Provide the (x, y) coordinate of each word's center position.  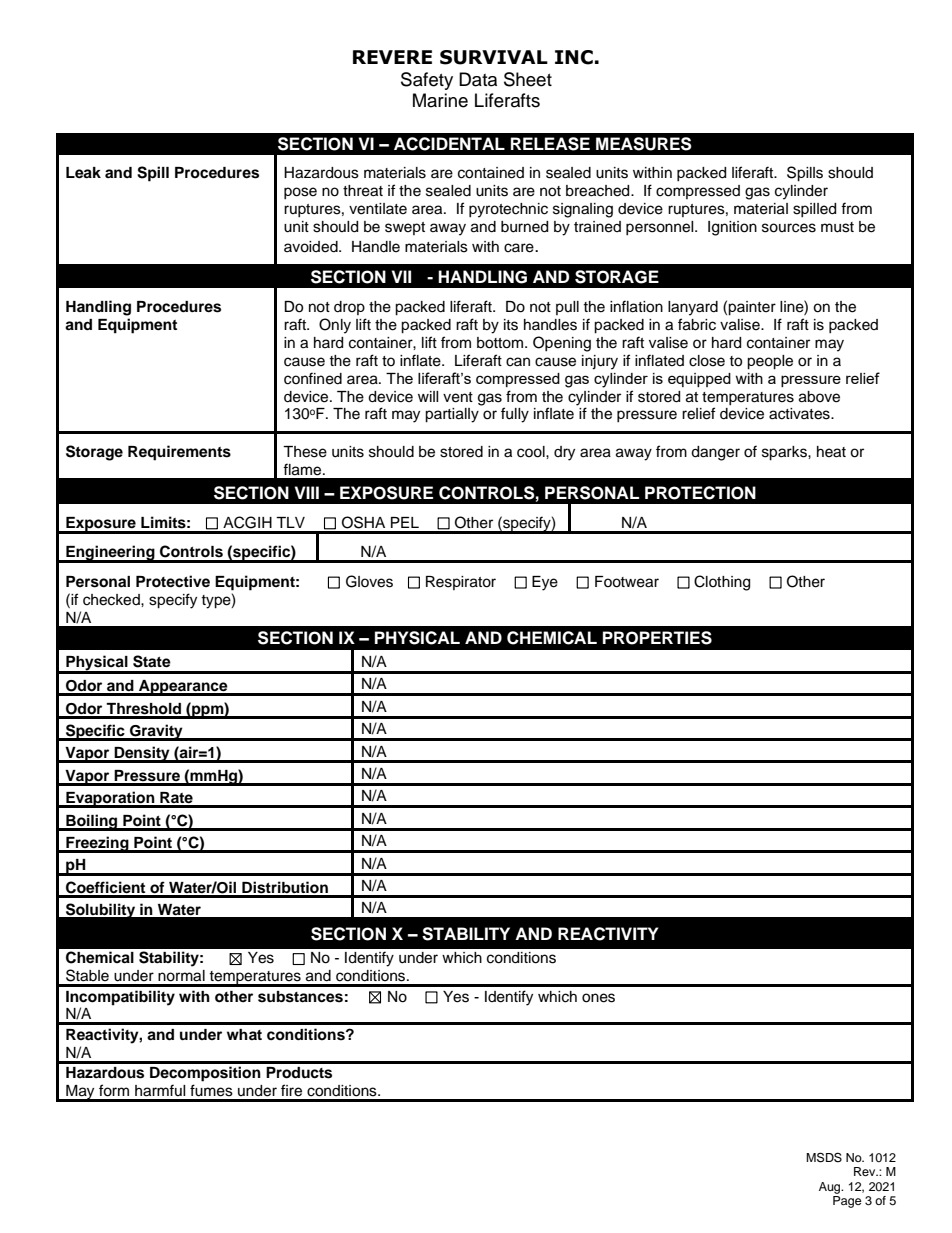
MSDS (824, 1157)
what (244, 1034)
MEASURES (644, 144)
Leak (83, 173)
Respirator (461, 583)
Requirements (179, 453)
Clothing (722, 583)
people (770, 362)
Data (478, 79)
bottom (501, 343)
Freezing (97, 844)
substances (300, 997)
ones (598, 998)
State (152, 661)
